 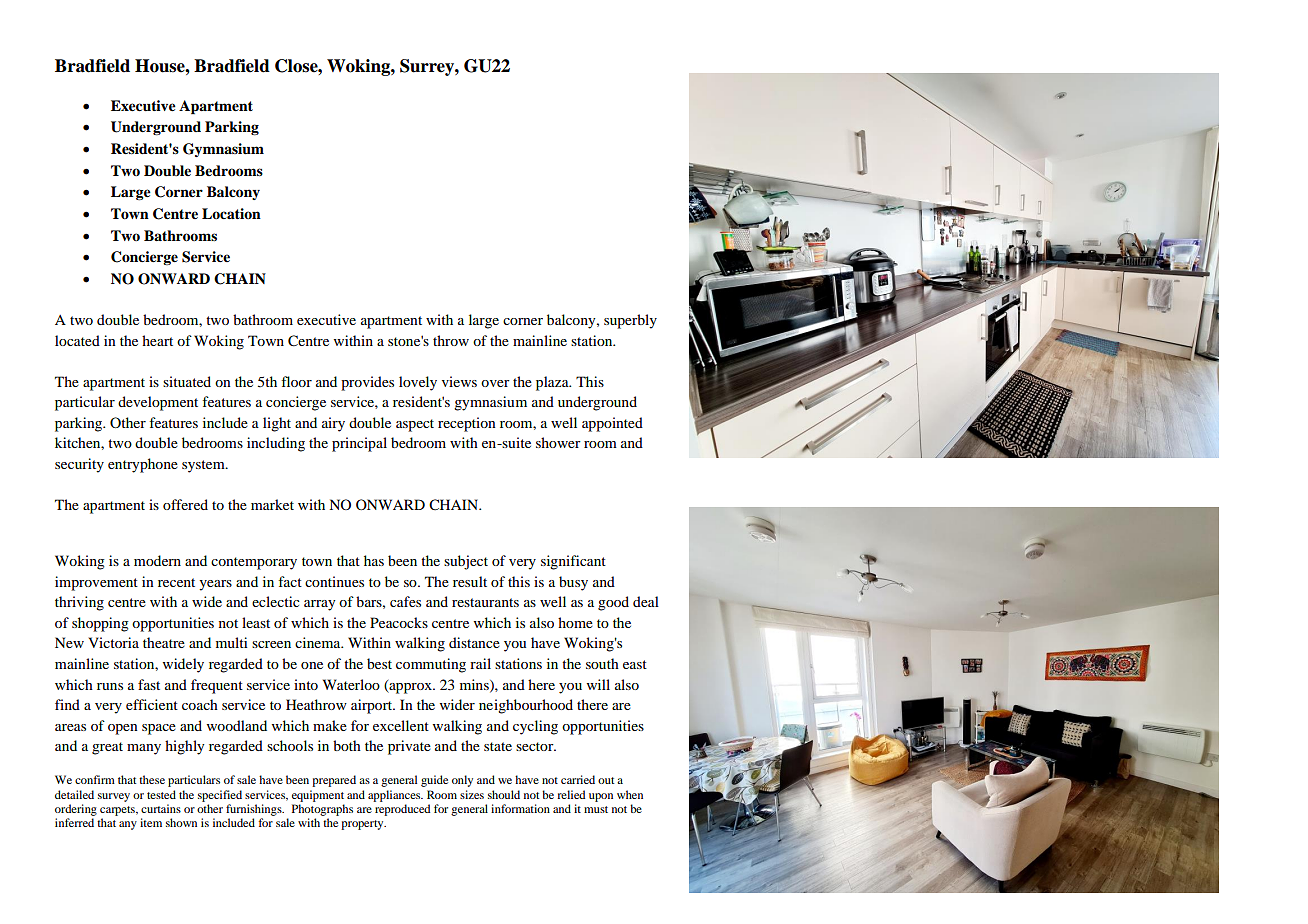 What do you see at coordinates (322, 810) in the image?
I see `Photographs` at bounding box center [322, 810].
